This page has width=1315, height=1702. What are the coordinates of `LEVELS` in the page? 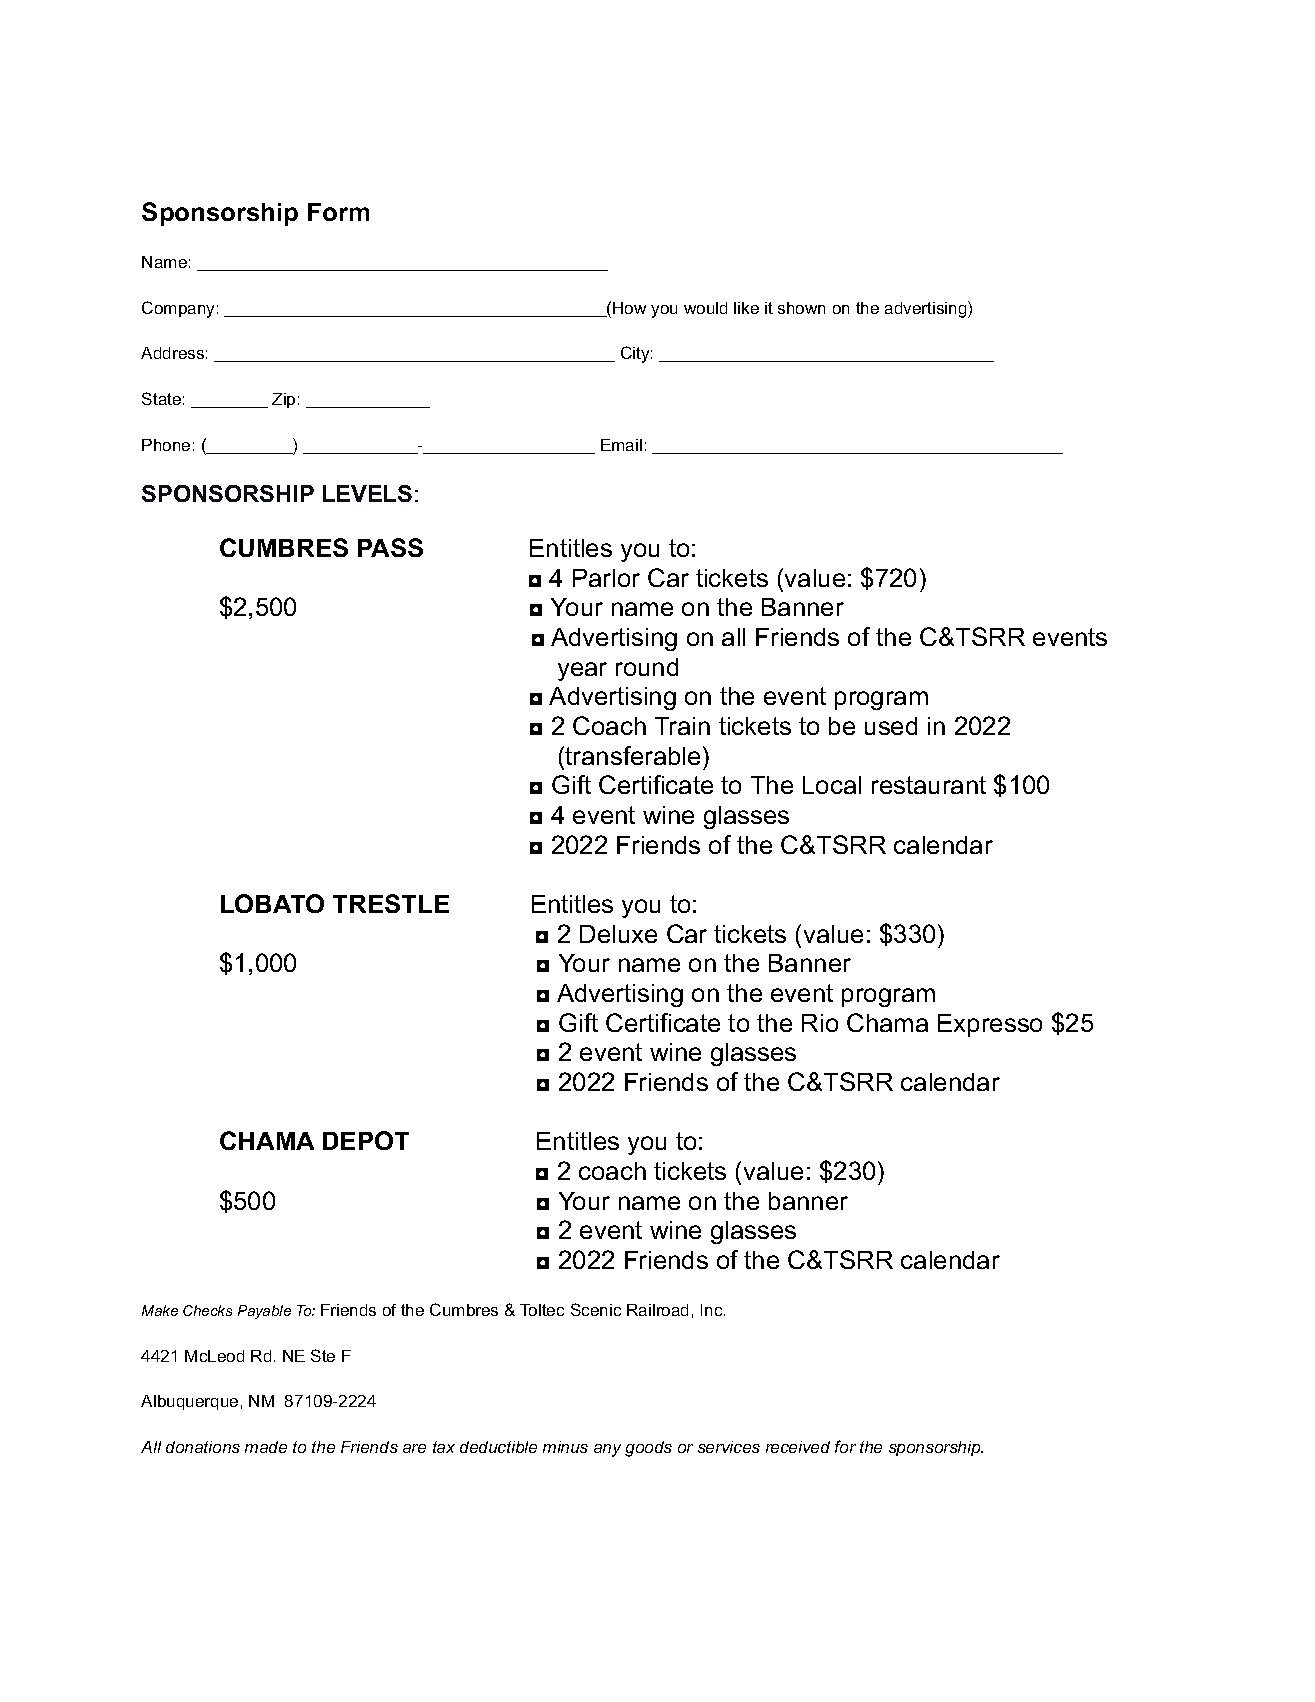 It's located at (367, 493).
